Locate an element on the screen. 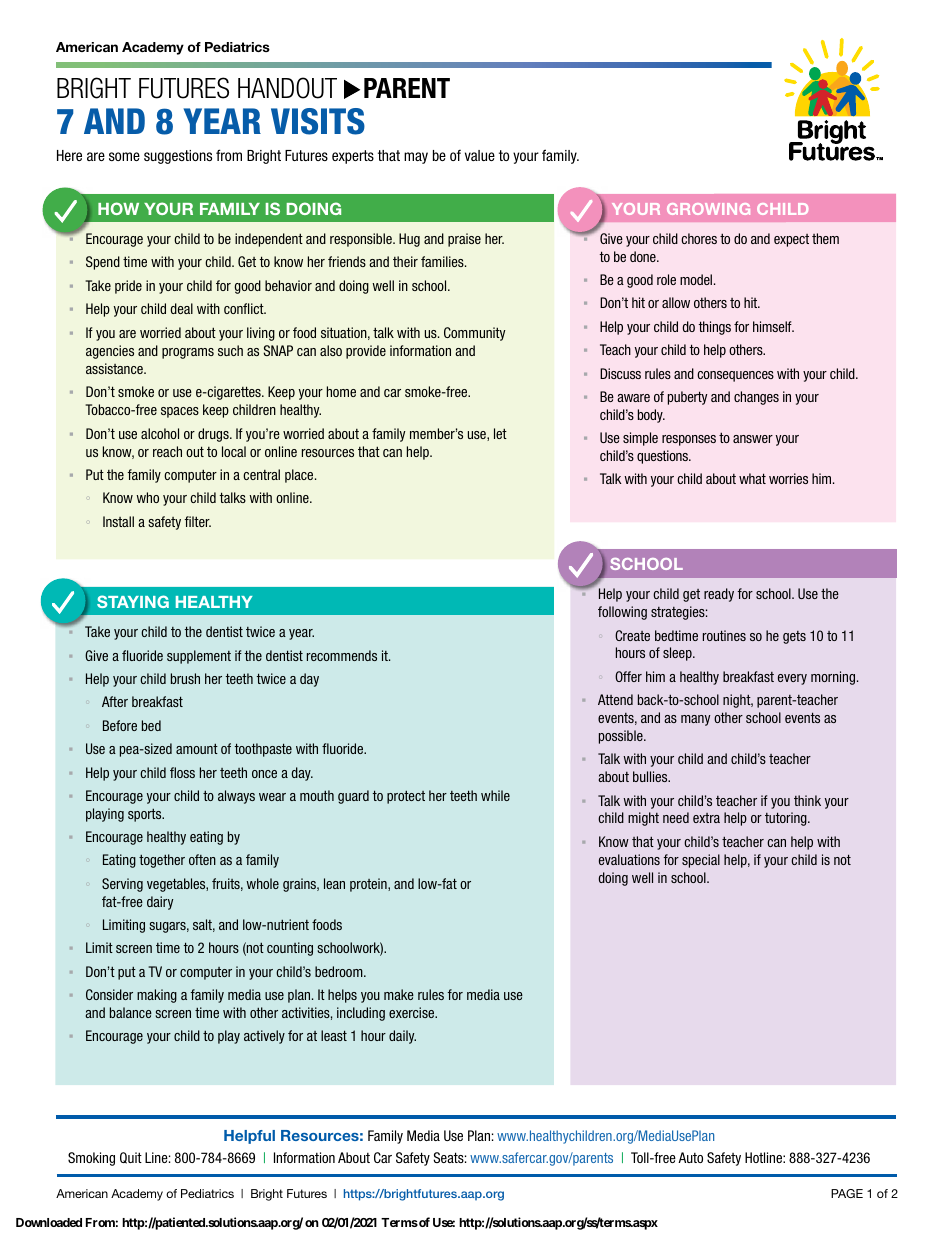  routines is located at coordinates (724, 635).
